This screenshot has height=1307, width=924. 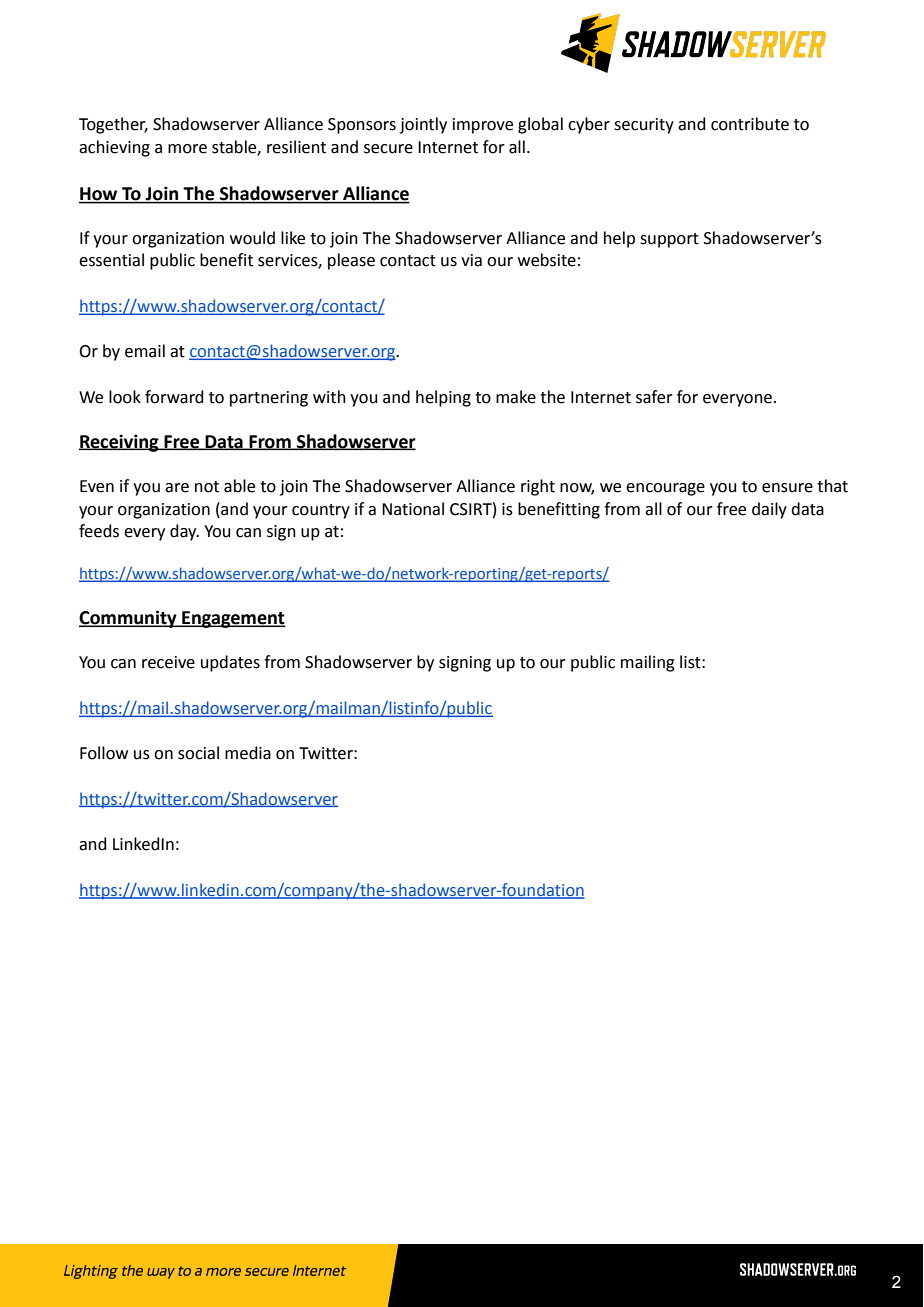 What do you see at coordinates (120, 443) in the screenshot?
I see `Receiving` at bounding box center [120, 443].
